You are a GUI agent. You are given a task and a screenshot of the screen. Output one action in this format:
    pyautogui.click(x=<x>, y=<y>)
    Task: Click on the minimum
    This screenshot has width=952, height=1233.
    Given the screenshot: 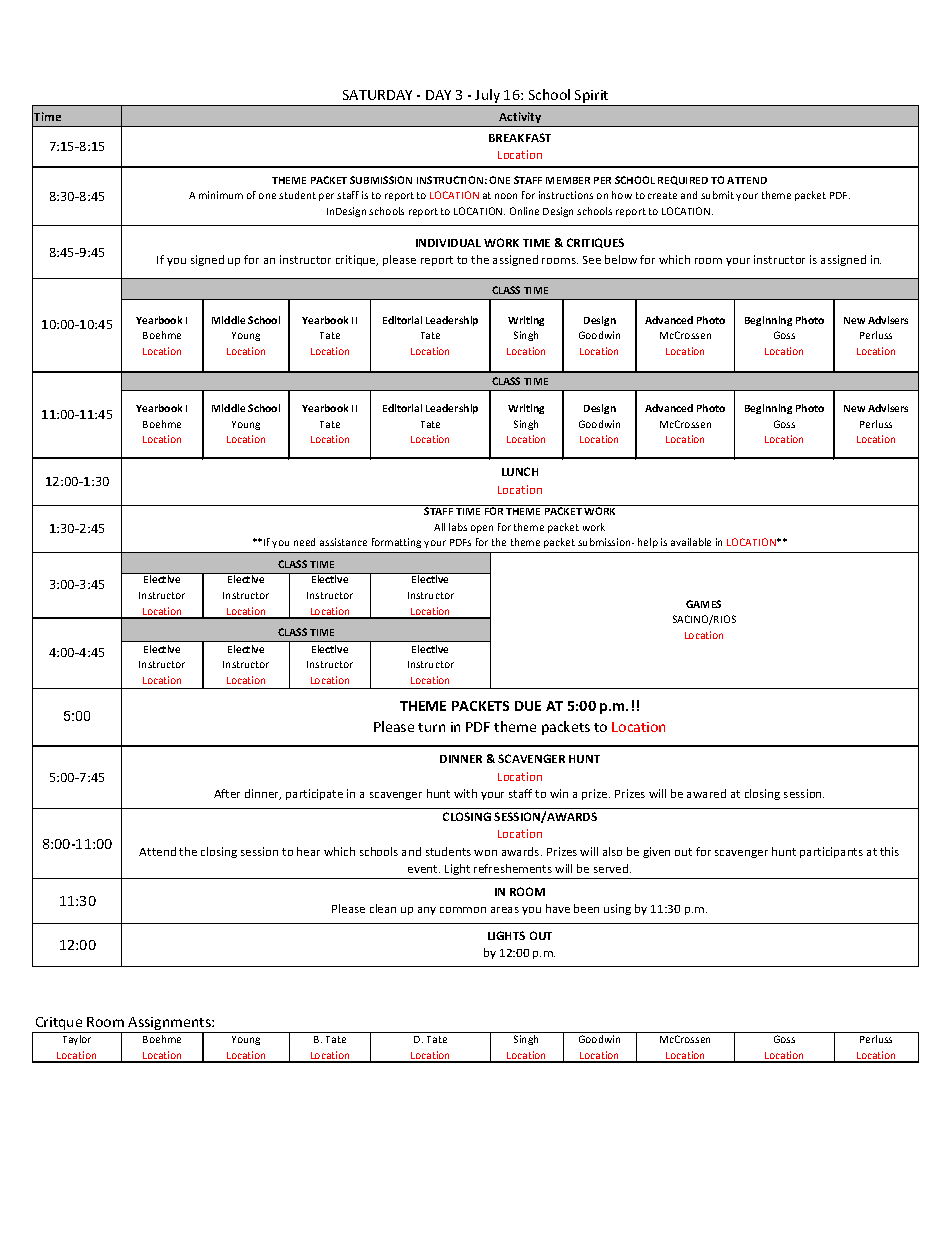 What is the action you would take?
    pyautogui.click(x=221, y=195)
